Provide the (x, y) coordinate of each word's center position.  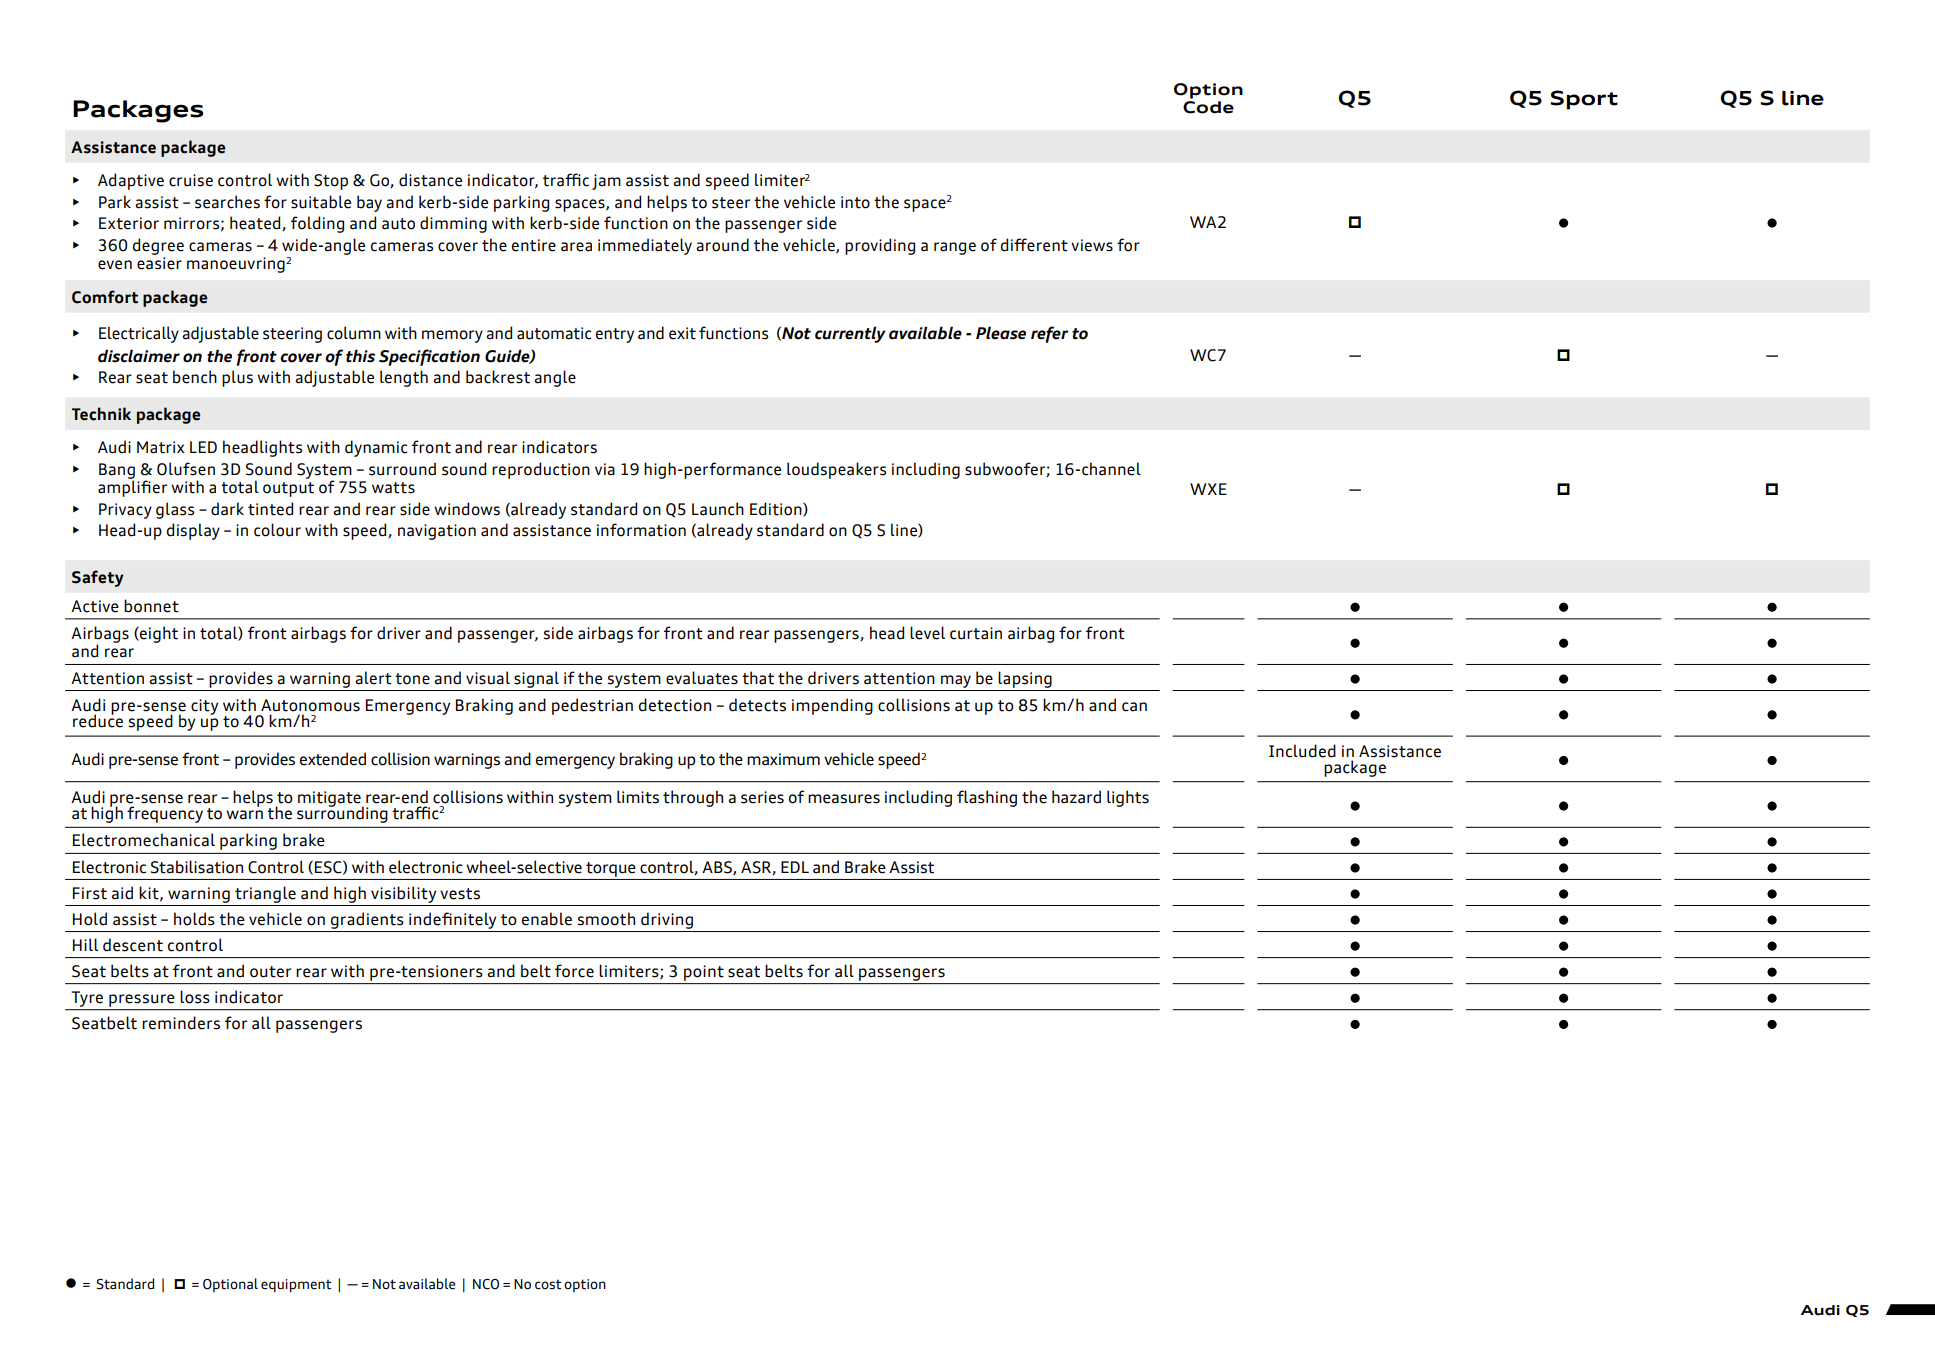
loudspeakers (836, 470)
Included (1302, 751)
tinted (270, 509)
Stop (331, 182)
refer (1049, 334)
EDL (795, 867)
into (855, 202)
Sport (1584, 100)
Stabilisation (197, 867)
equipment (296, 1286)
